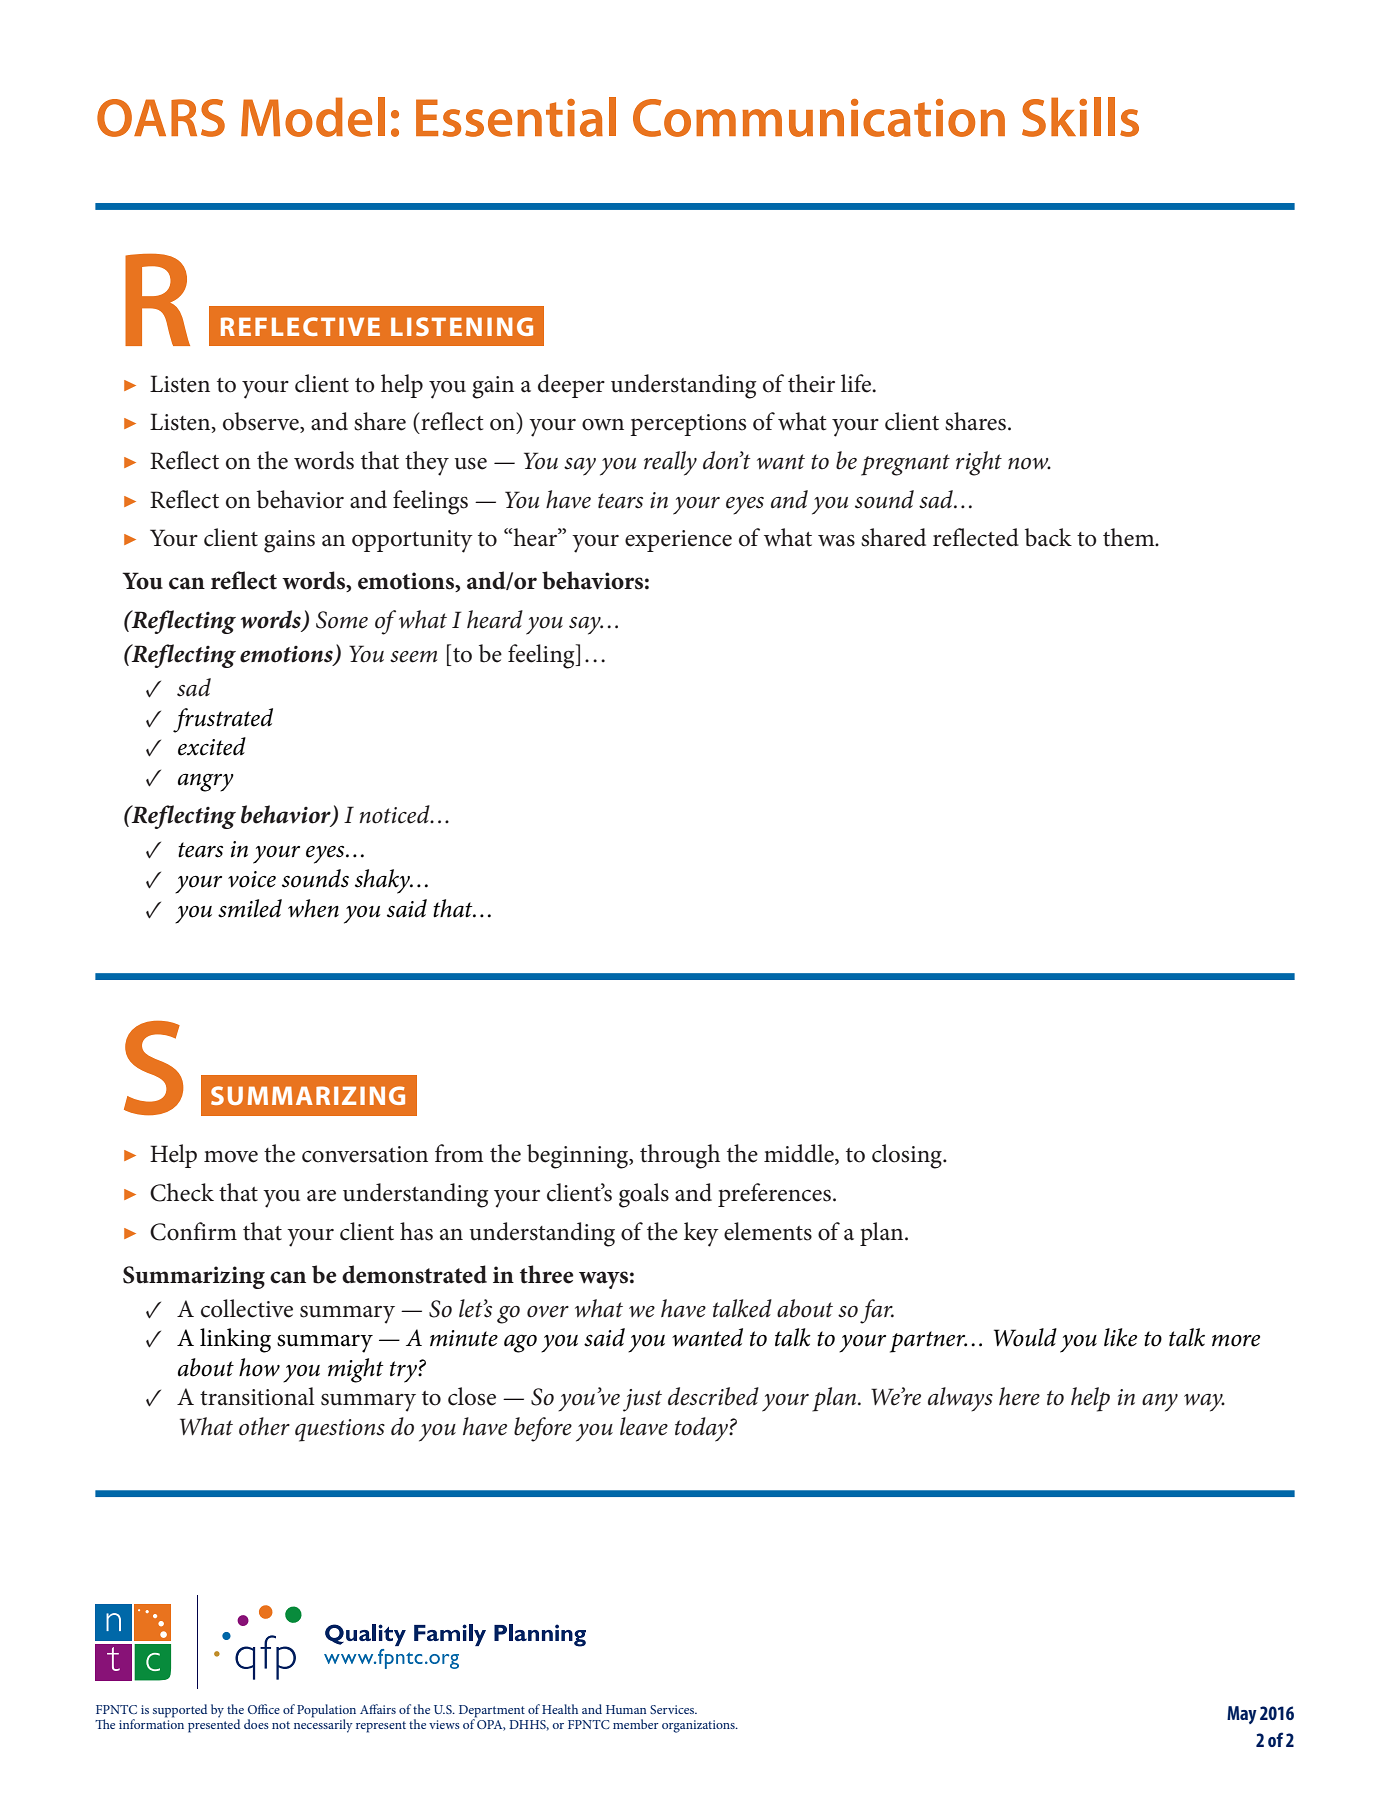 Image resolution: width=1390 pixels, height=1799 pixels. What do you see at coordinates (680, 1156) in the image?
I see `through` at bounding box center [680, 1156].
